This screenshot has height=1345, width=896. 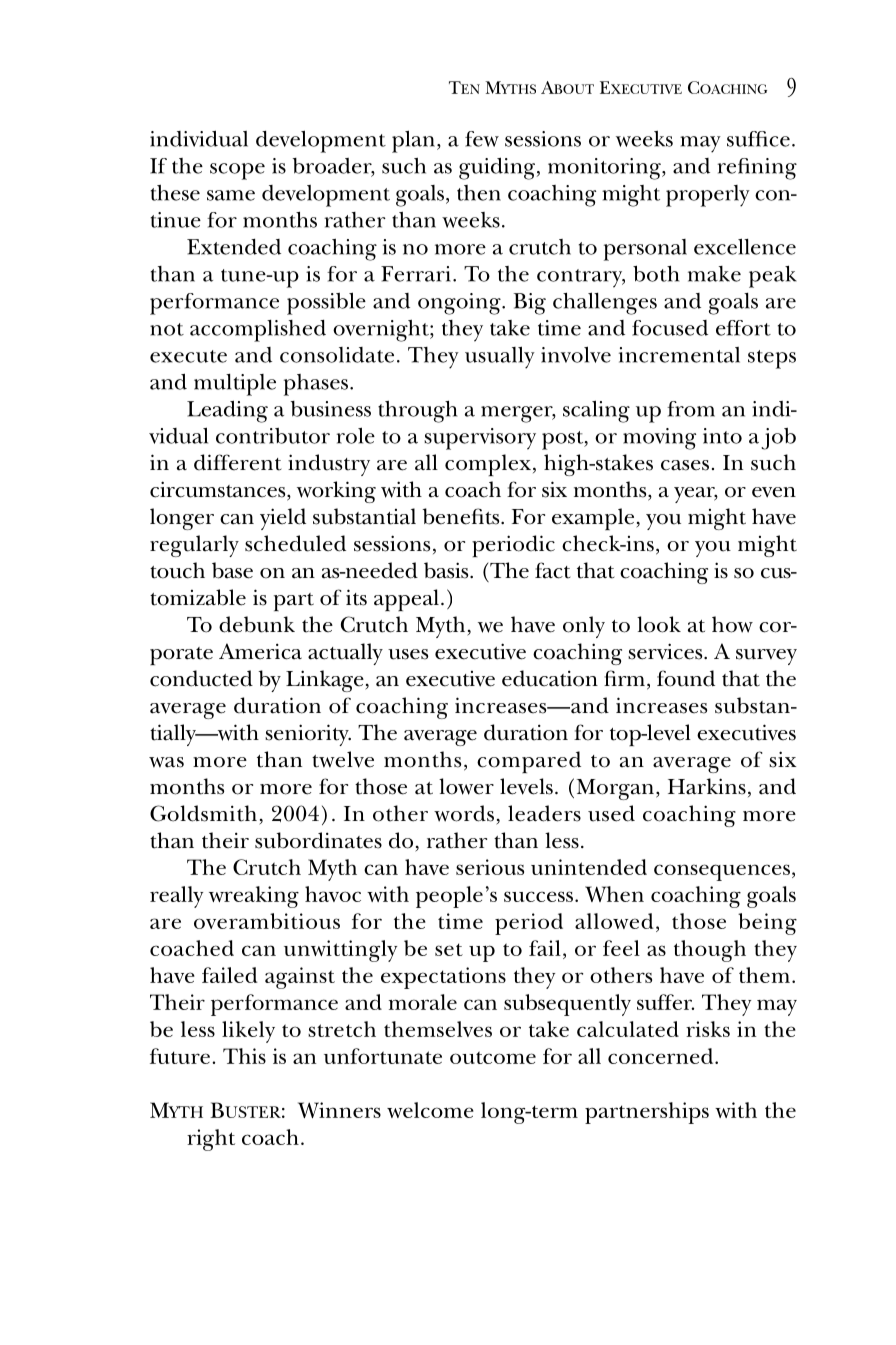 What do you see at coordinates (430, 1110) in the screenshot?
I see `welcome` at bounding box center [430, 1110].
